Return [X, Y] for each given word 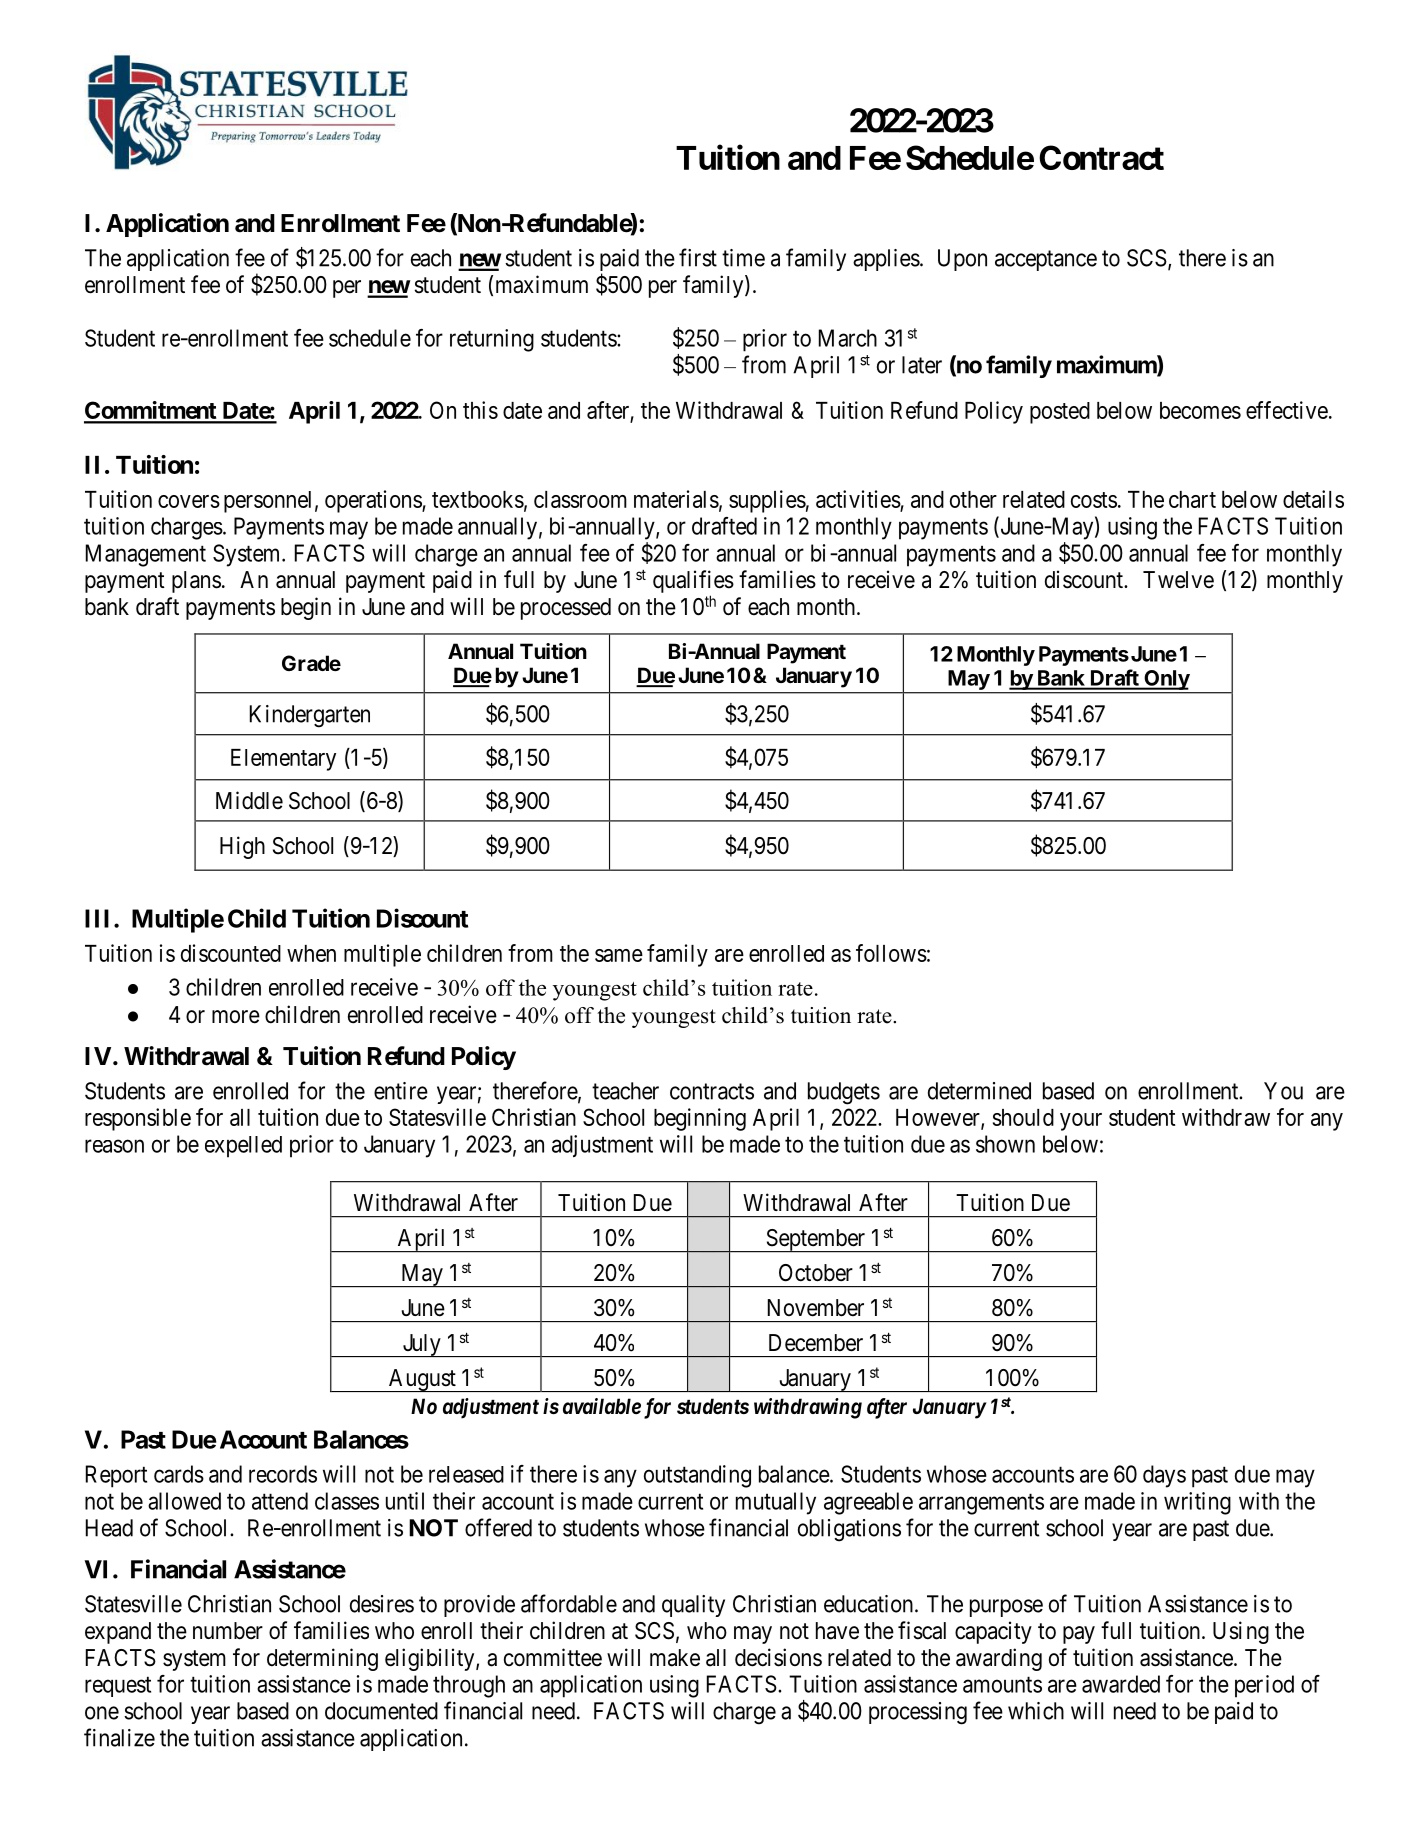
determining [322, 1659]
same [619, 955]
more [236, 1017]
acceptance [1046, 260]
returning [492, 340]
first [698, 257]
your [1081, 1122]
